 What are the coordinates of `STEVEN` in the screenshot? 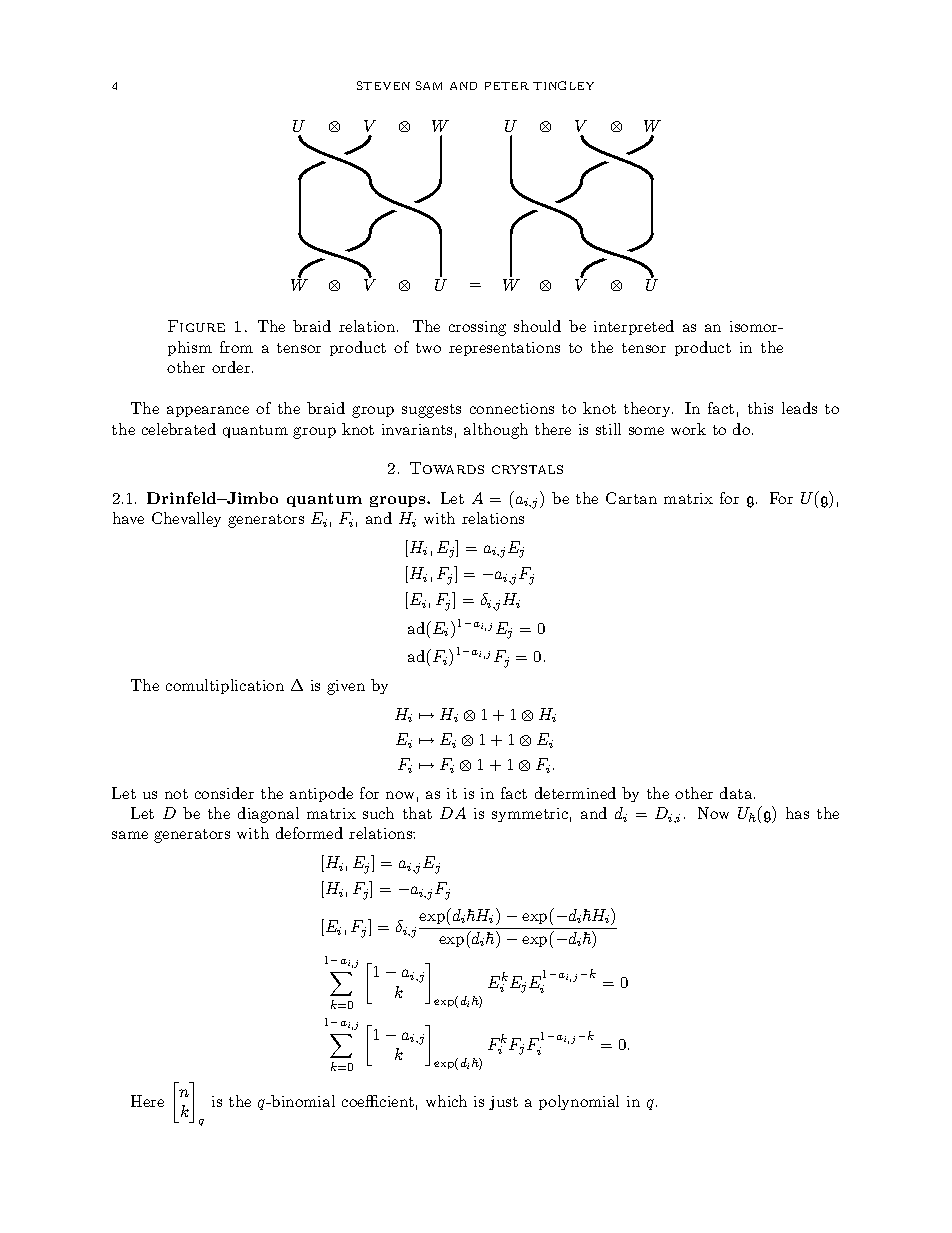 It's located at (383, 85).
